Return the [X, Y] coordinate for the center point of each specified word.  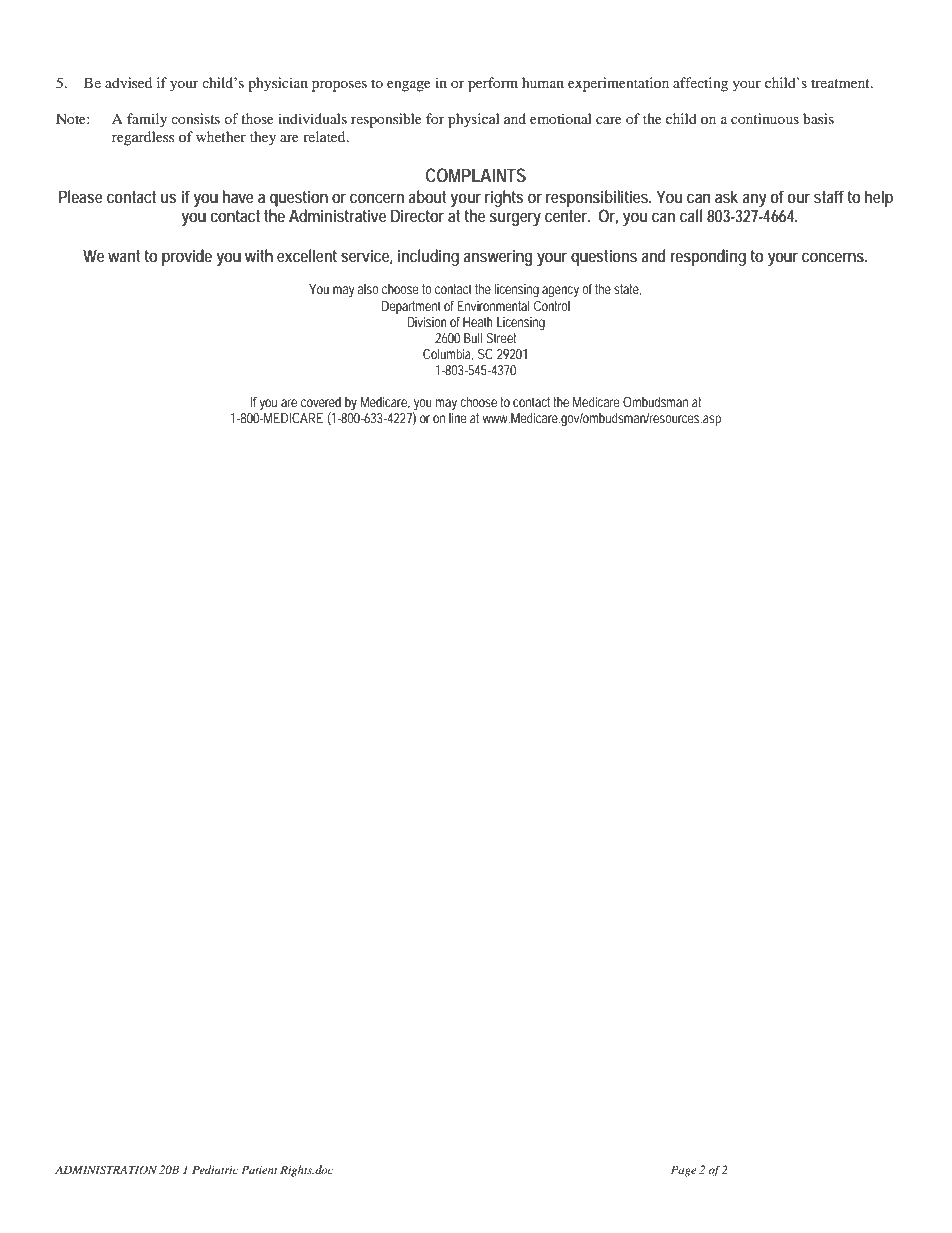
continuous [765, 118]
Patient [259, 1169]
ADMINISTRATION [106, 1170]
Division [427, 322]
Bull [473, 338]
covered [321, 402]
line [458, 418]
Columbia [448, 355]
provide [187, 257]
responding [708, 257]
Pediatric [215, 1169]
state [627, 290]
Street [501, 338]
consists [195, 118]
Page [684, 1171]
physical [474, 120]
